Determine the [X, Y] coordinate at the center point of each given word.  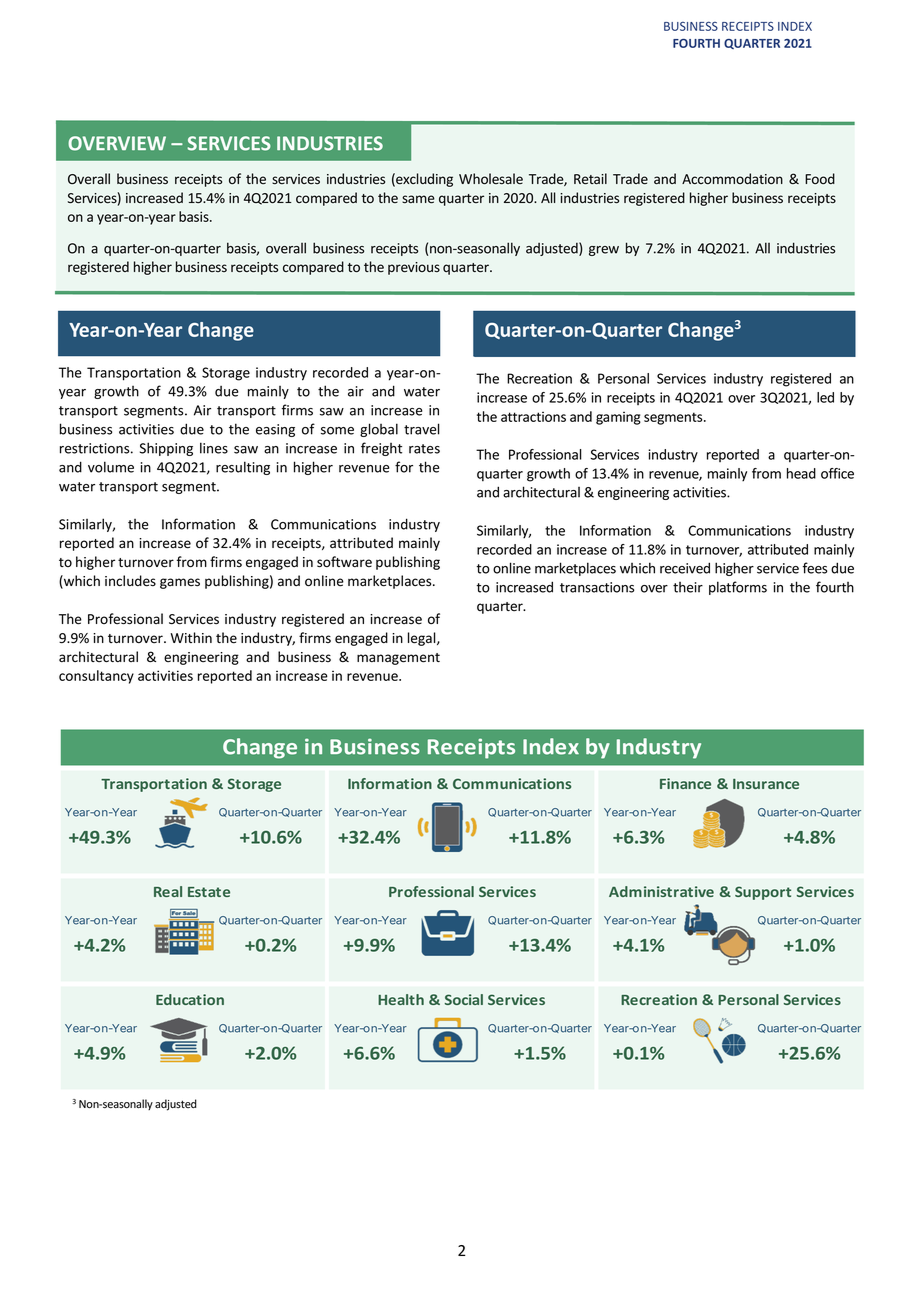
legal [423, 639]
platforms [738, 588]
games [180, 583]
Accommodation [732, 178]
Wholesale [491, 178]
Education [190, 999]
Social [464, 999]
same [418, 199]
